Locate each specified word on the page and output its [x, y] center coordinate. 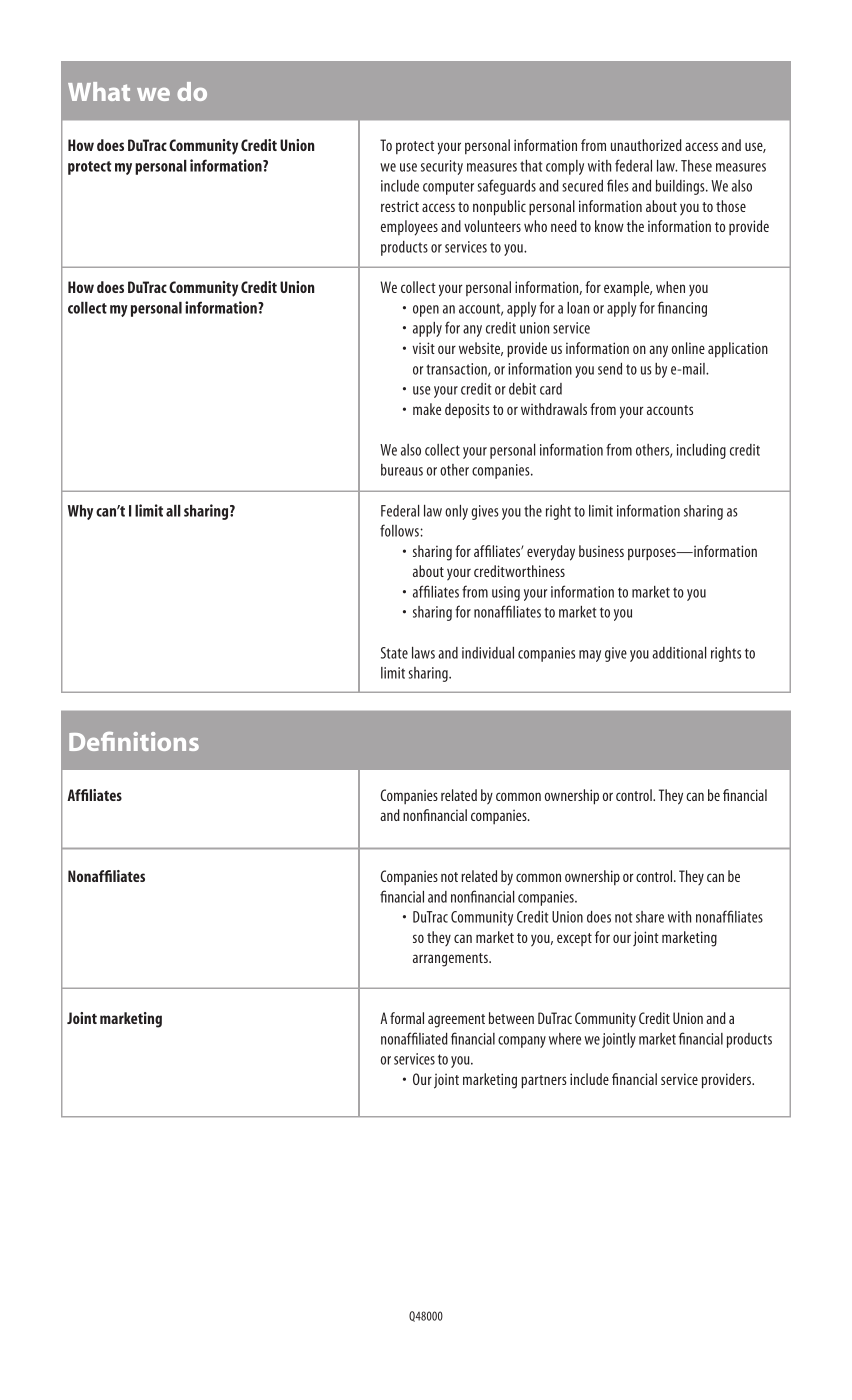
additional [679, 653]
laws [423, 653]
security [442, 167]
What [99, 91]
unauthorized [646, 145]
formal [407, 1018]
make [427, 409]
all [173, 511]
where [565, 1039]
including [701, 451]
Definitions [134, 741]
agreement [456, 1021]
